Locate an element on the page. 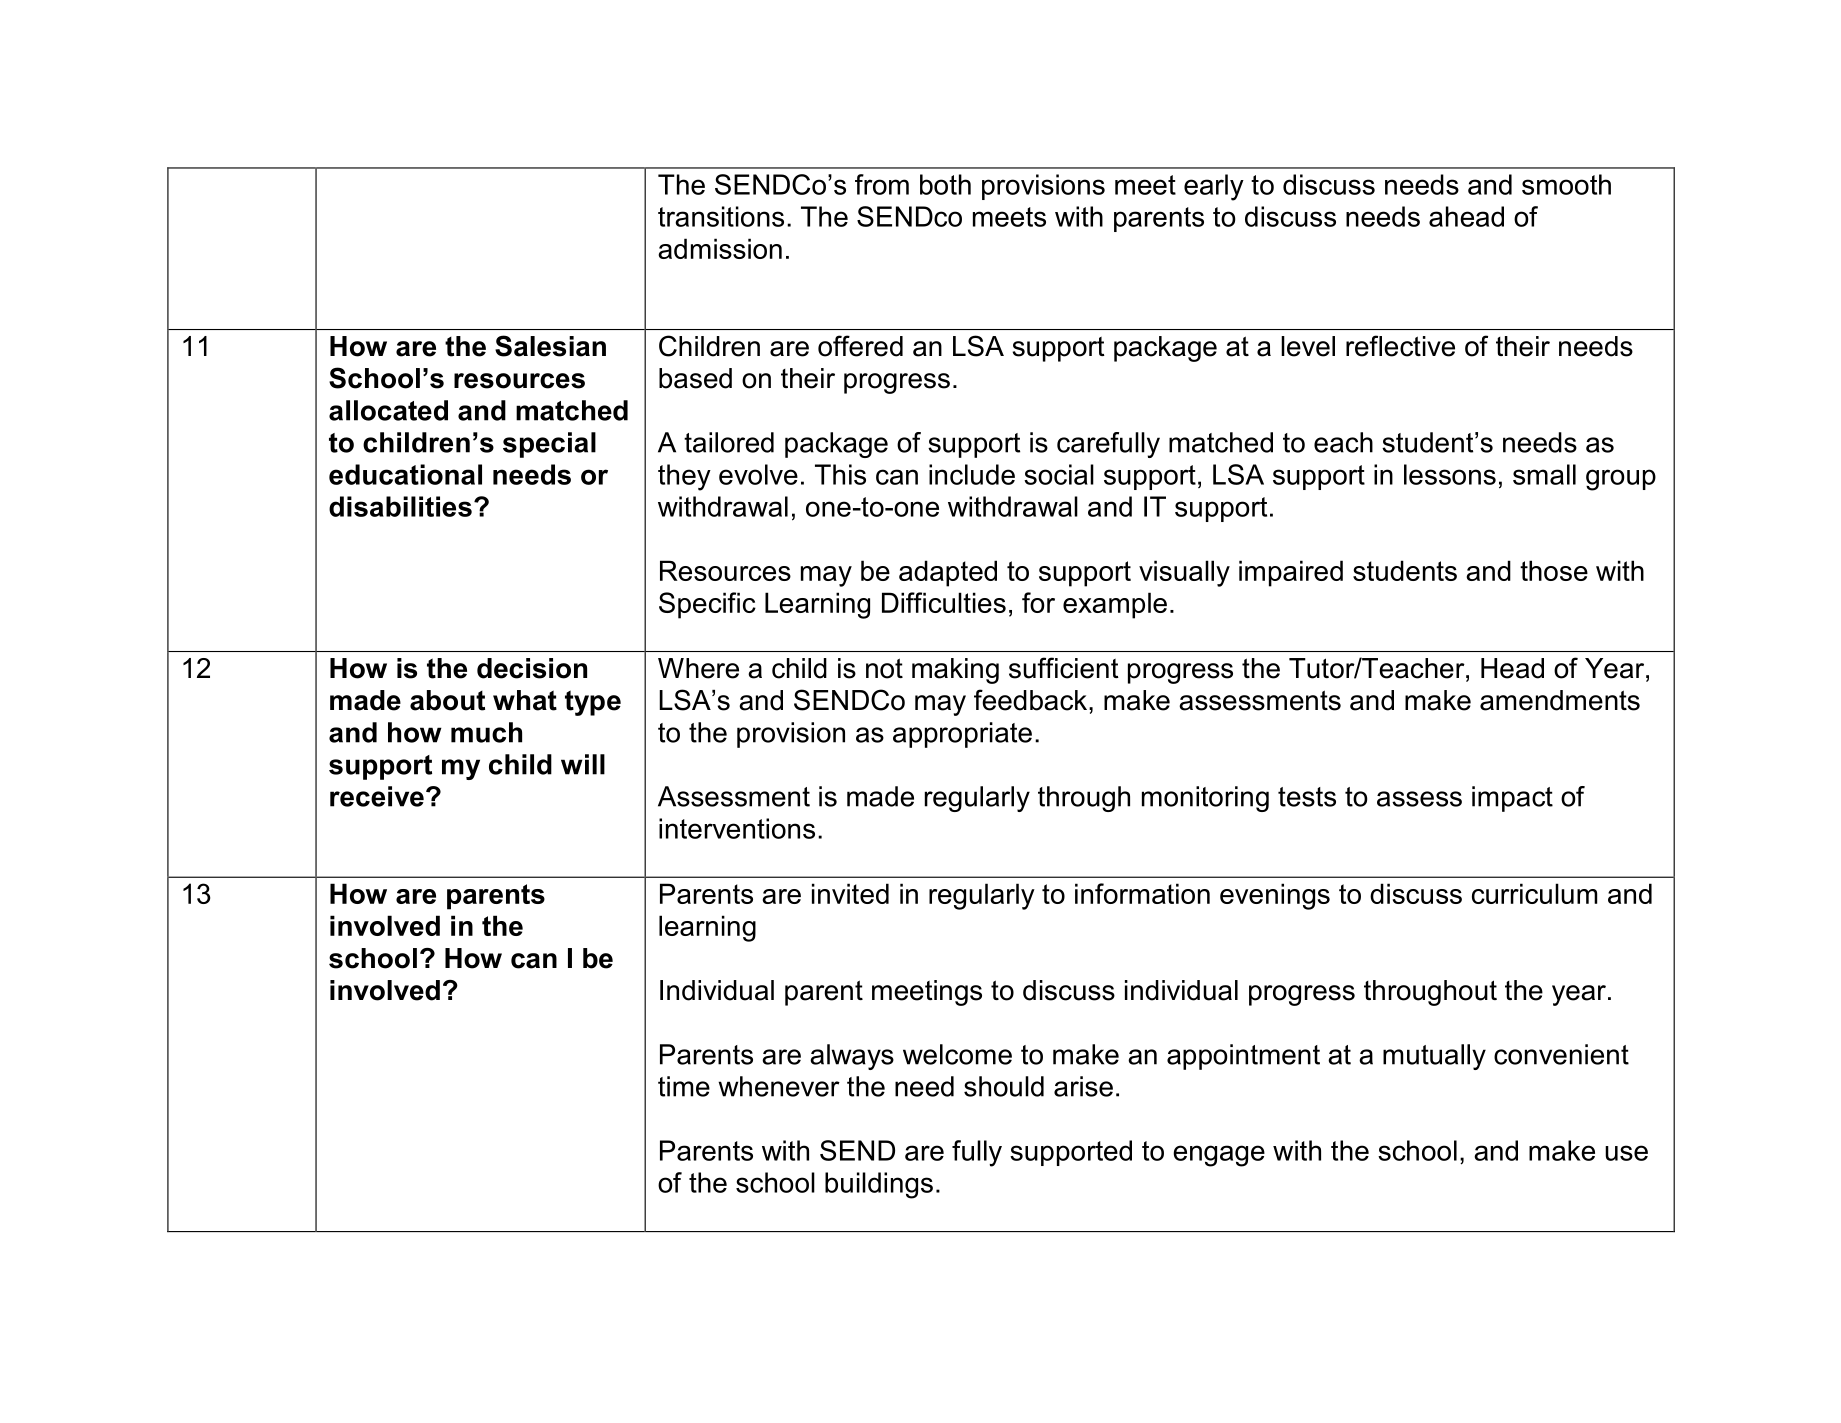 This page has width=1841, height=1423. time is located at coordinates (684, 1086).
